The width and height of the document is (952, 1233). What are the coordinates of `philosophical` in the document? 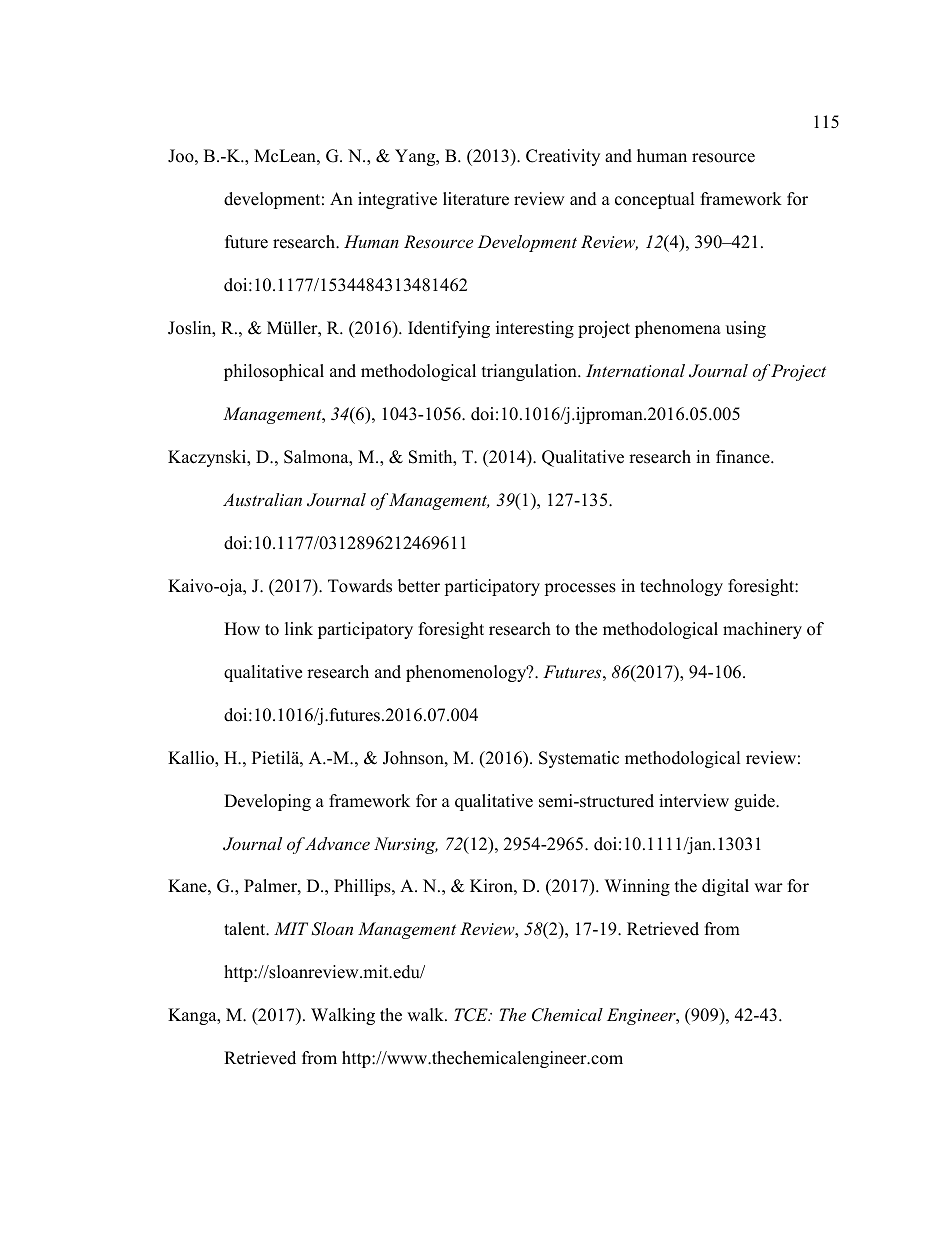 It's located at (274, 372).
